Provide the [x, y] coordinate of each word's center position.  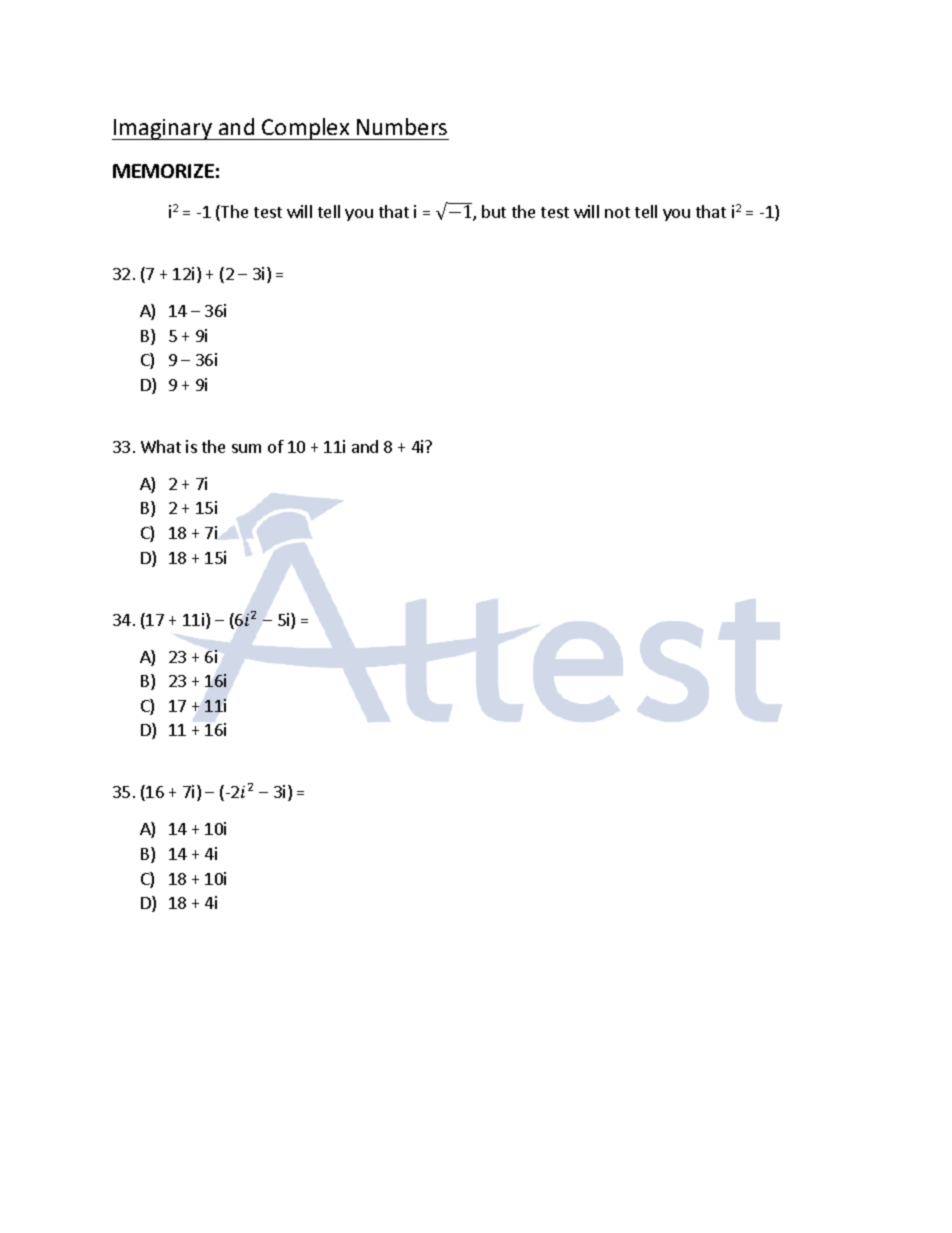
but [494, 211]
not [617, 212]
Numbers [402, 126]
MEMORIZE [163, 171]
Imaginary [163, 129]
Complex [306, 129]
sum [246, 448]
